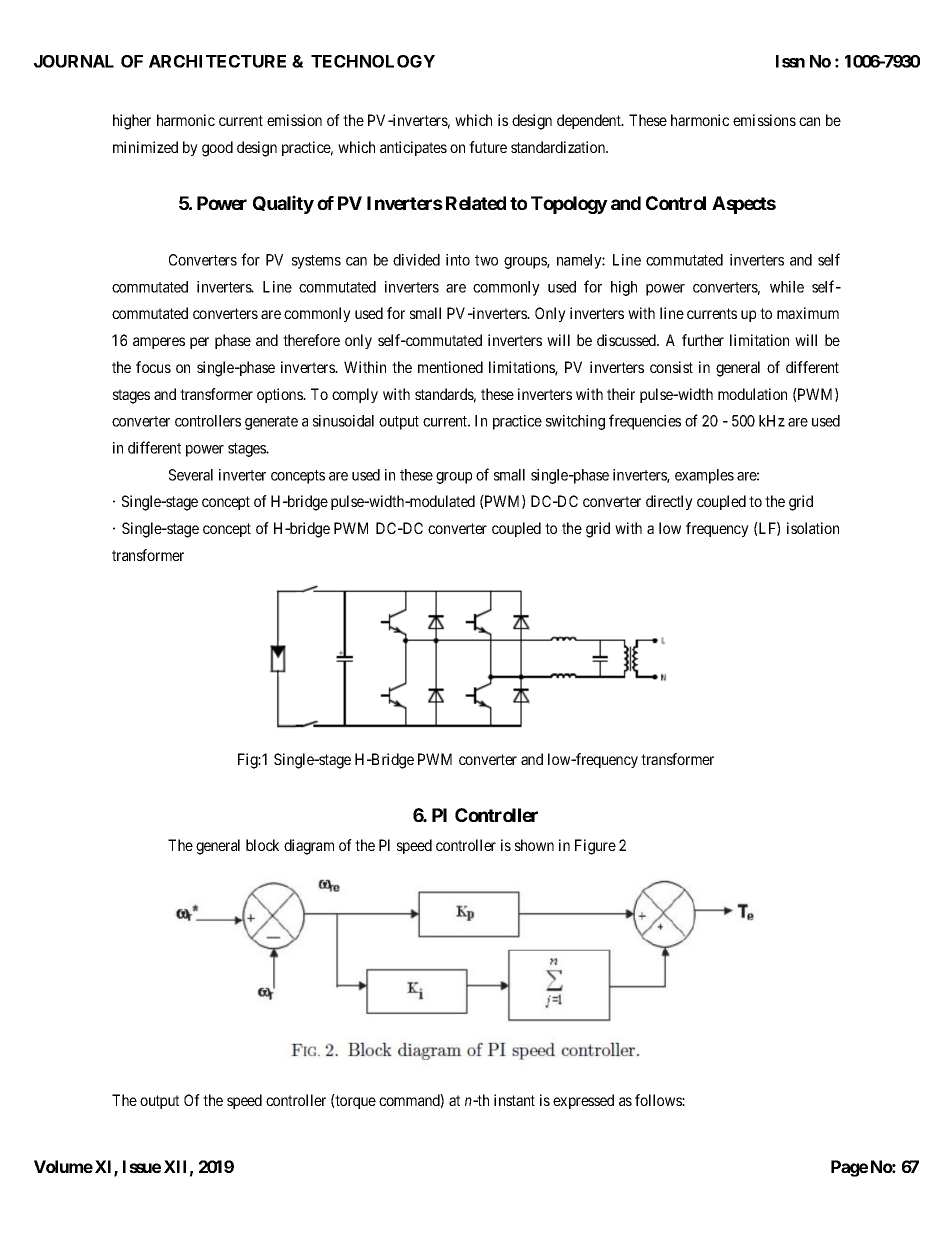  I want to click on amperes, so click(159, 343).
